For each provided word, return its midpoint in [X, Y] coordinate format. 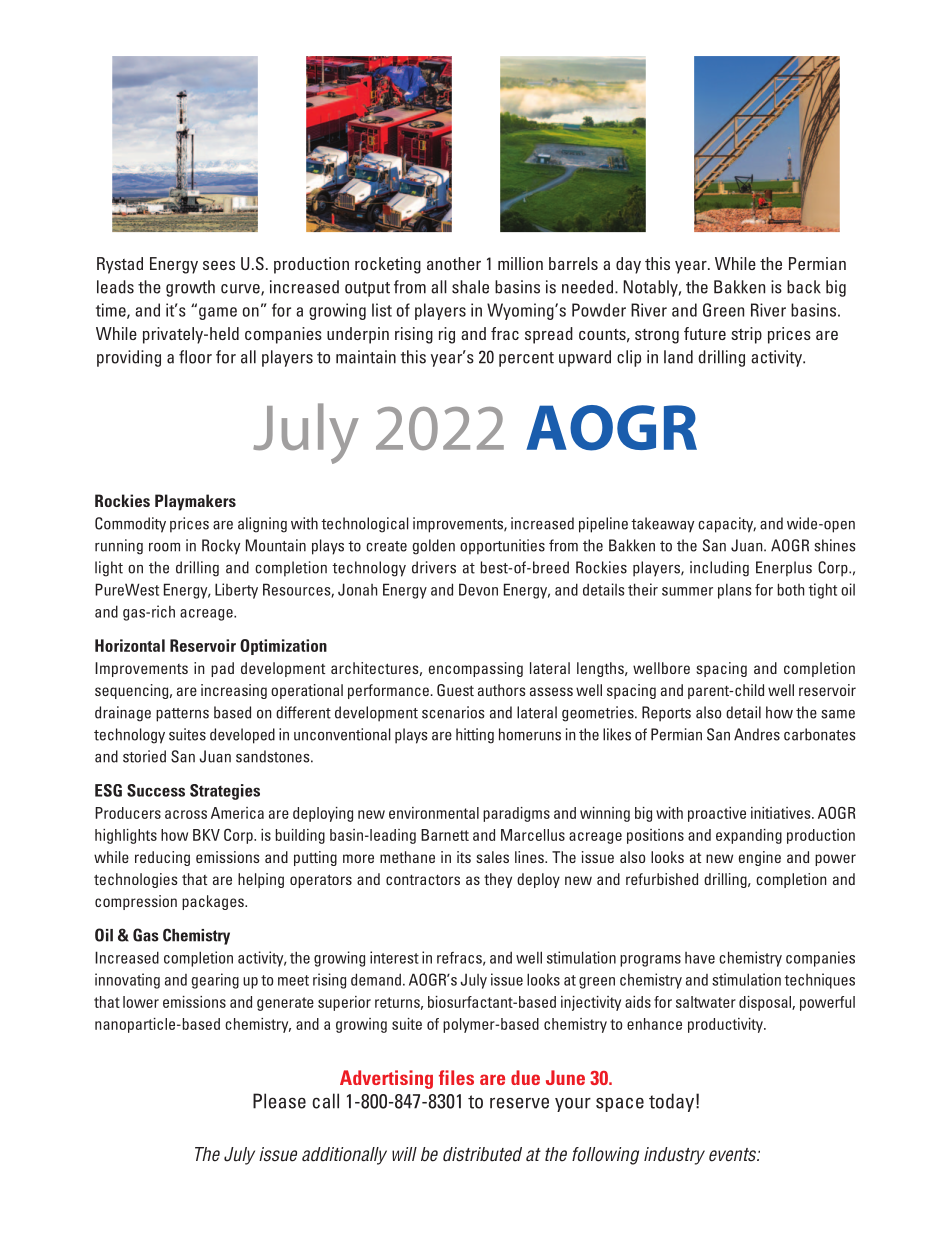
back [804, 287]
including [719, 569]
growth [190, 288]
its [464, 857]
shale [470, 287]
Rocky [221, 547]
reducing [162, 858]
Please [279, 1101]
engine [760, 858]
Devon [478, 589]
